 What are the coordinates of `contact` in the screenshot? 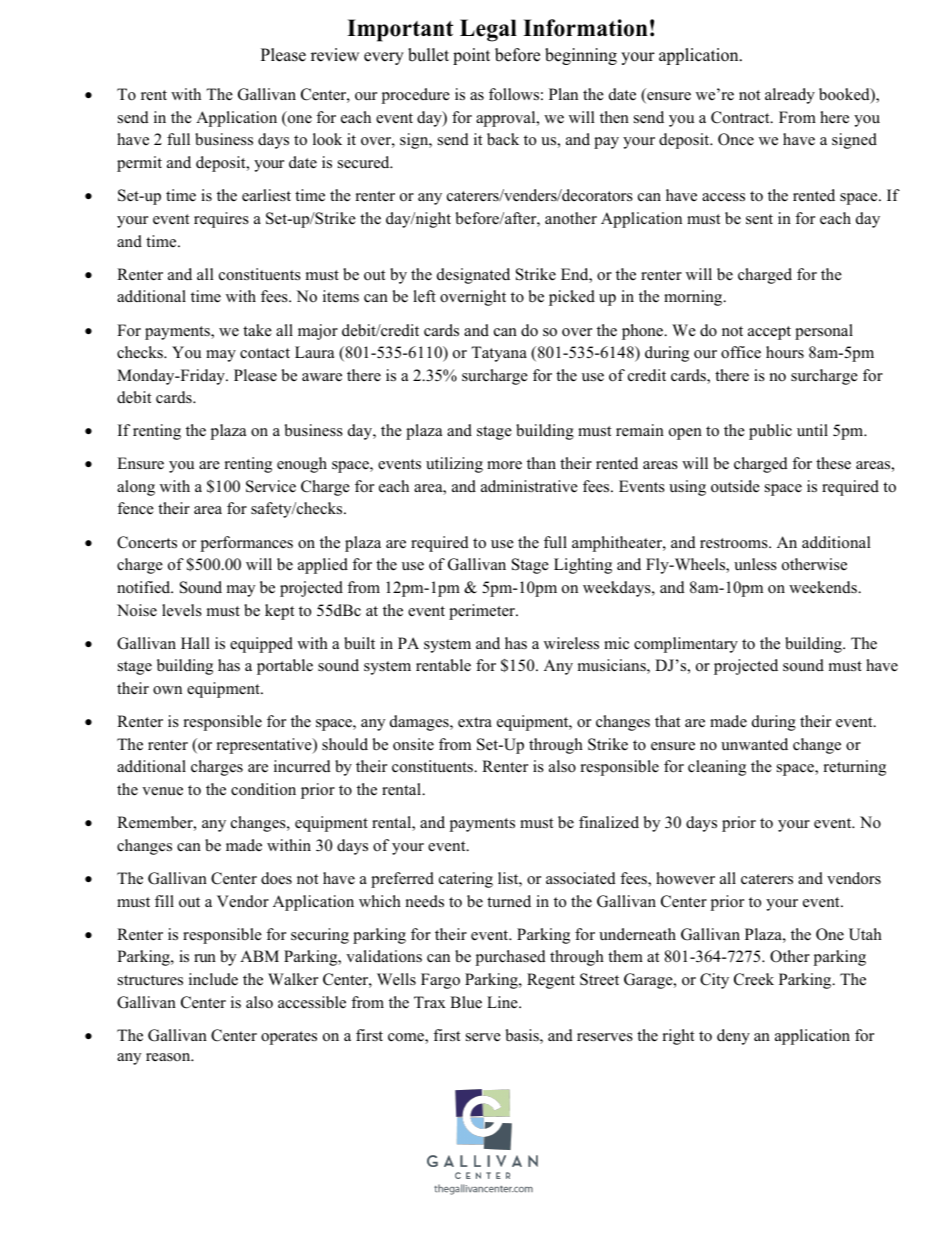 It's located at (265, 353).
